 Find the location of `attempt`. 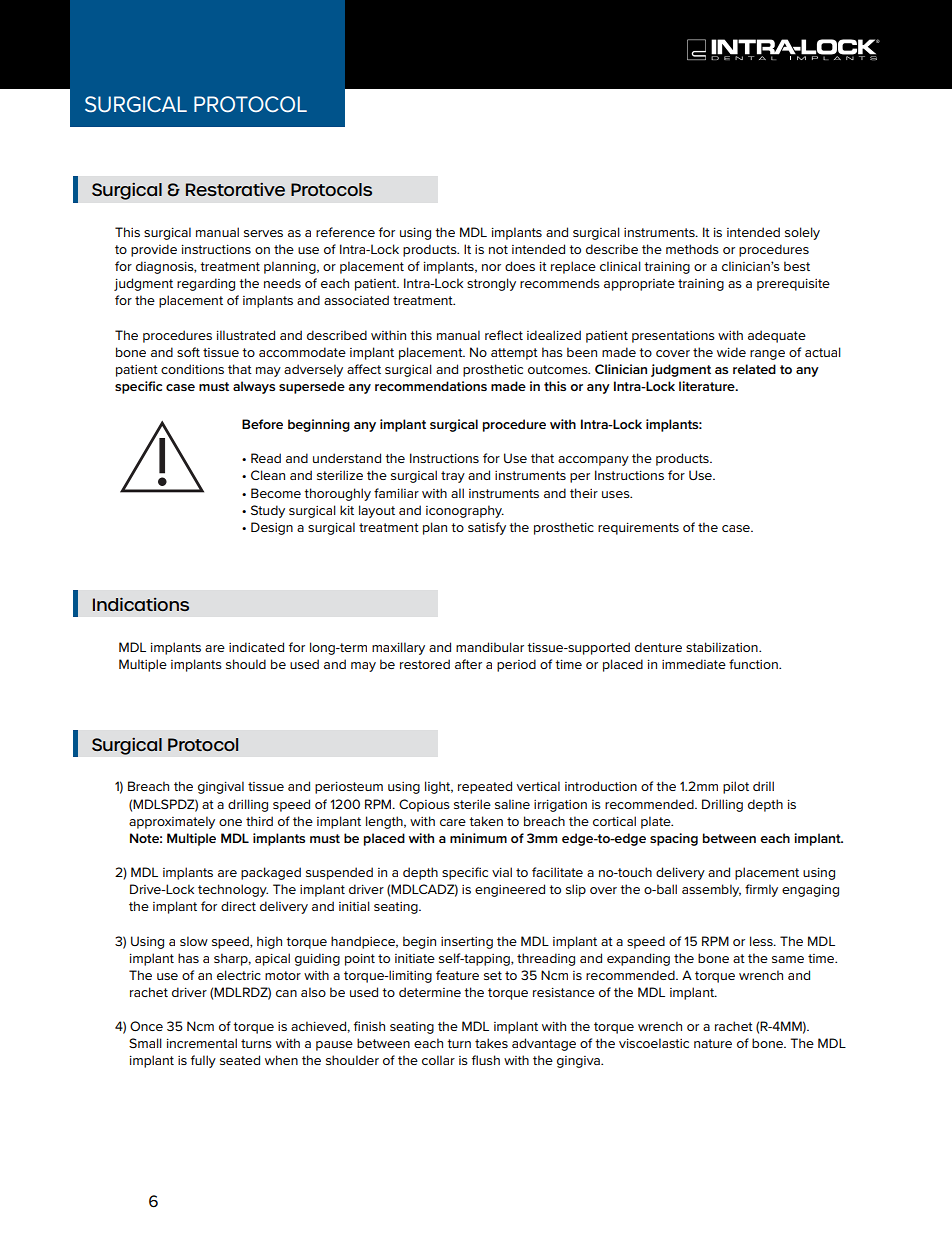

attempt is located at coordinates (514, 354).
